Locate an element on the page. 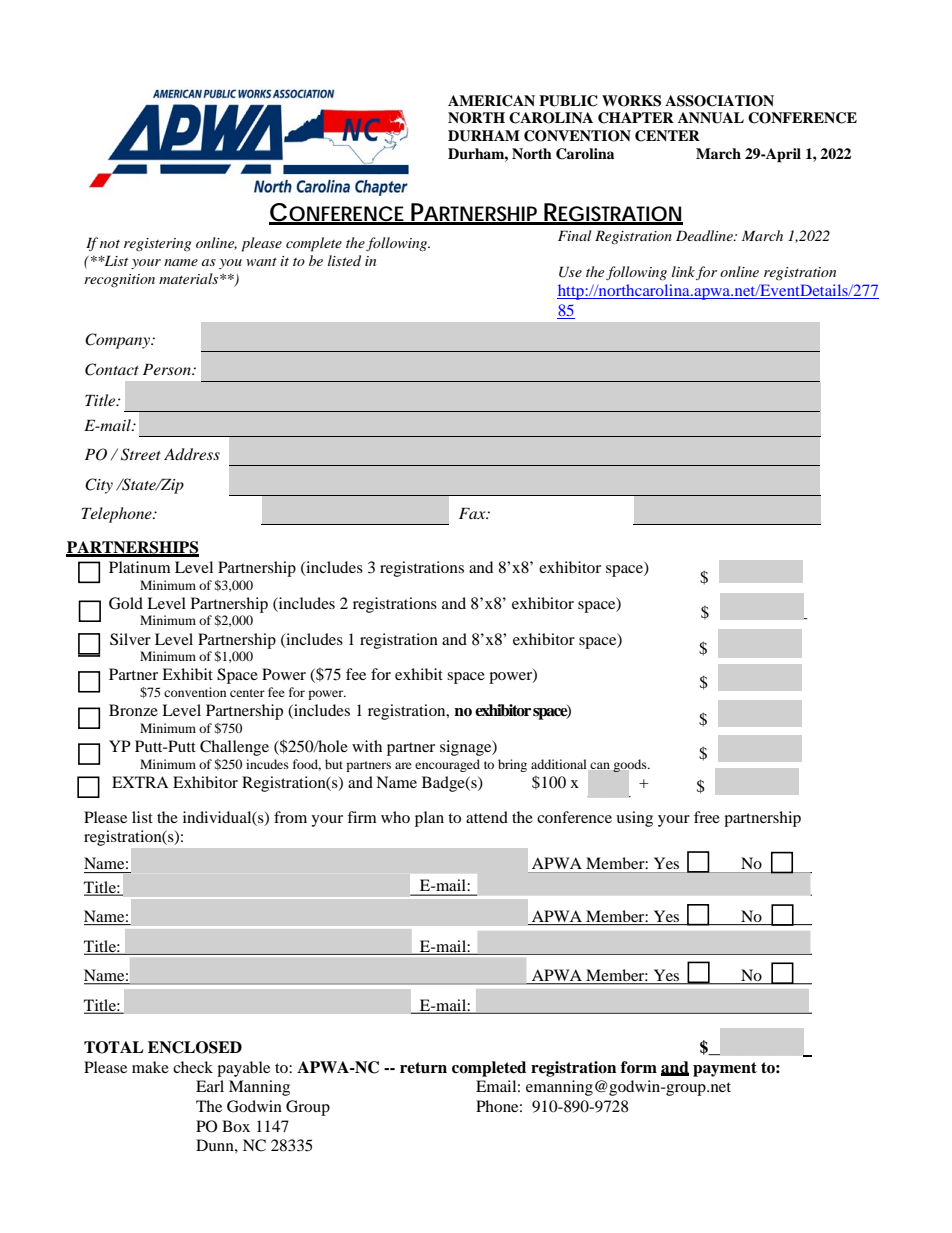 This document has width=952, height=1233. form is located at coordinates (639, 1067).
